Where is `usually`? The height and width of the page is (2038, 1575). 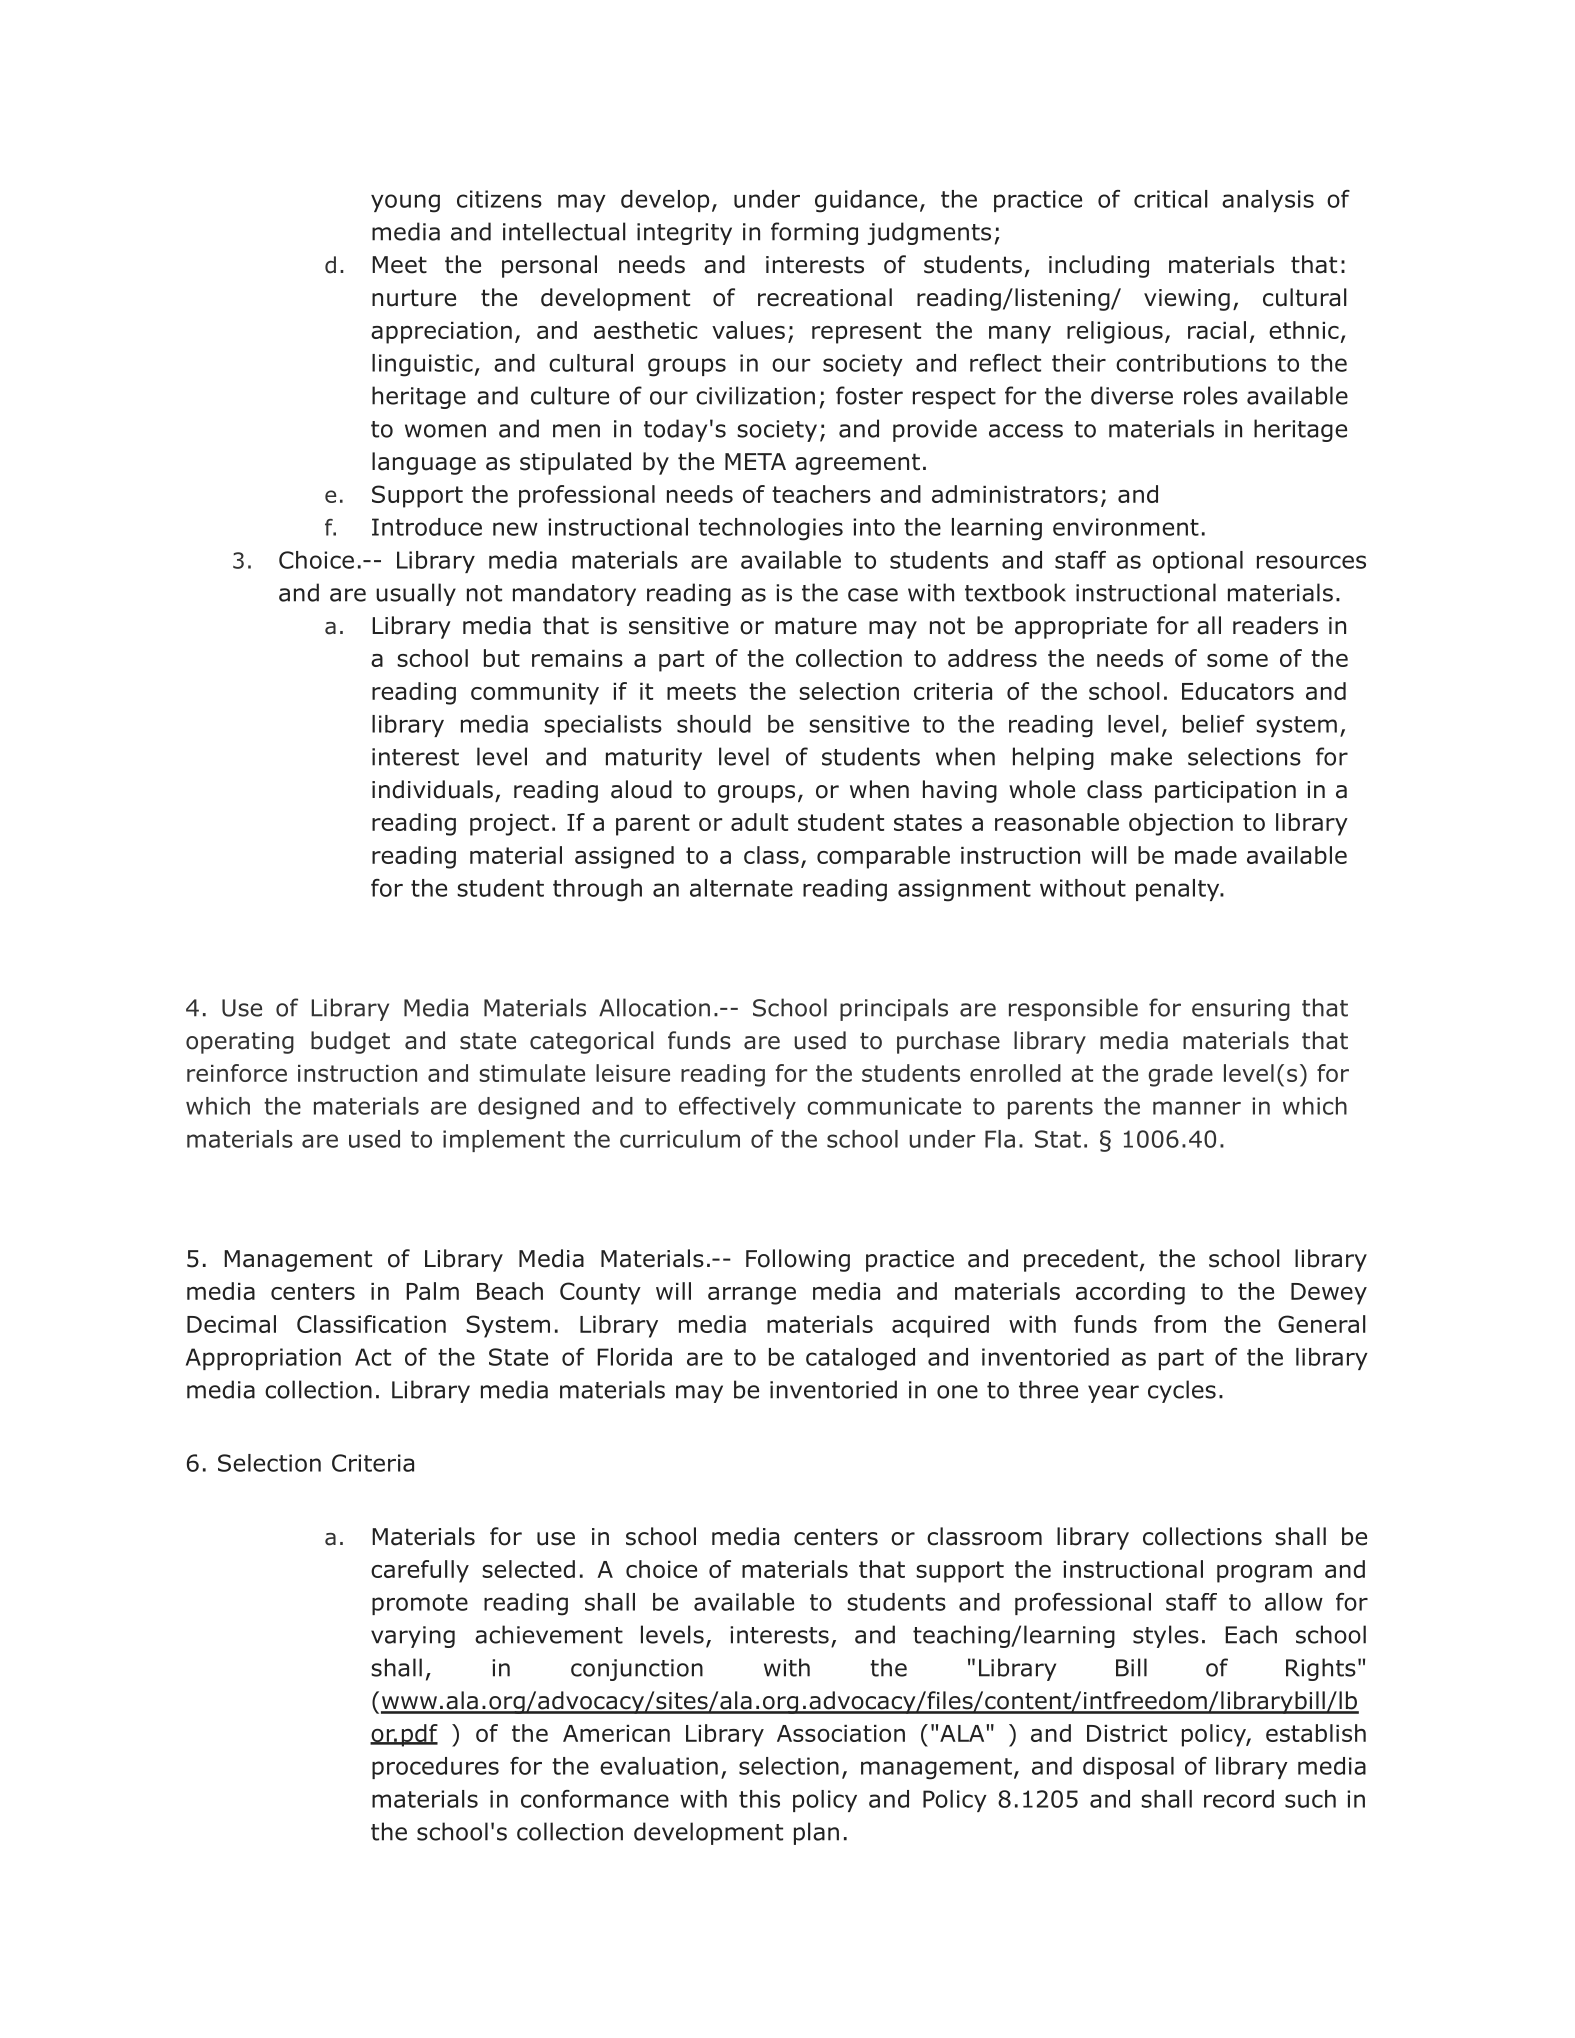 usually is located at coordinates (416, 594).
